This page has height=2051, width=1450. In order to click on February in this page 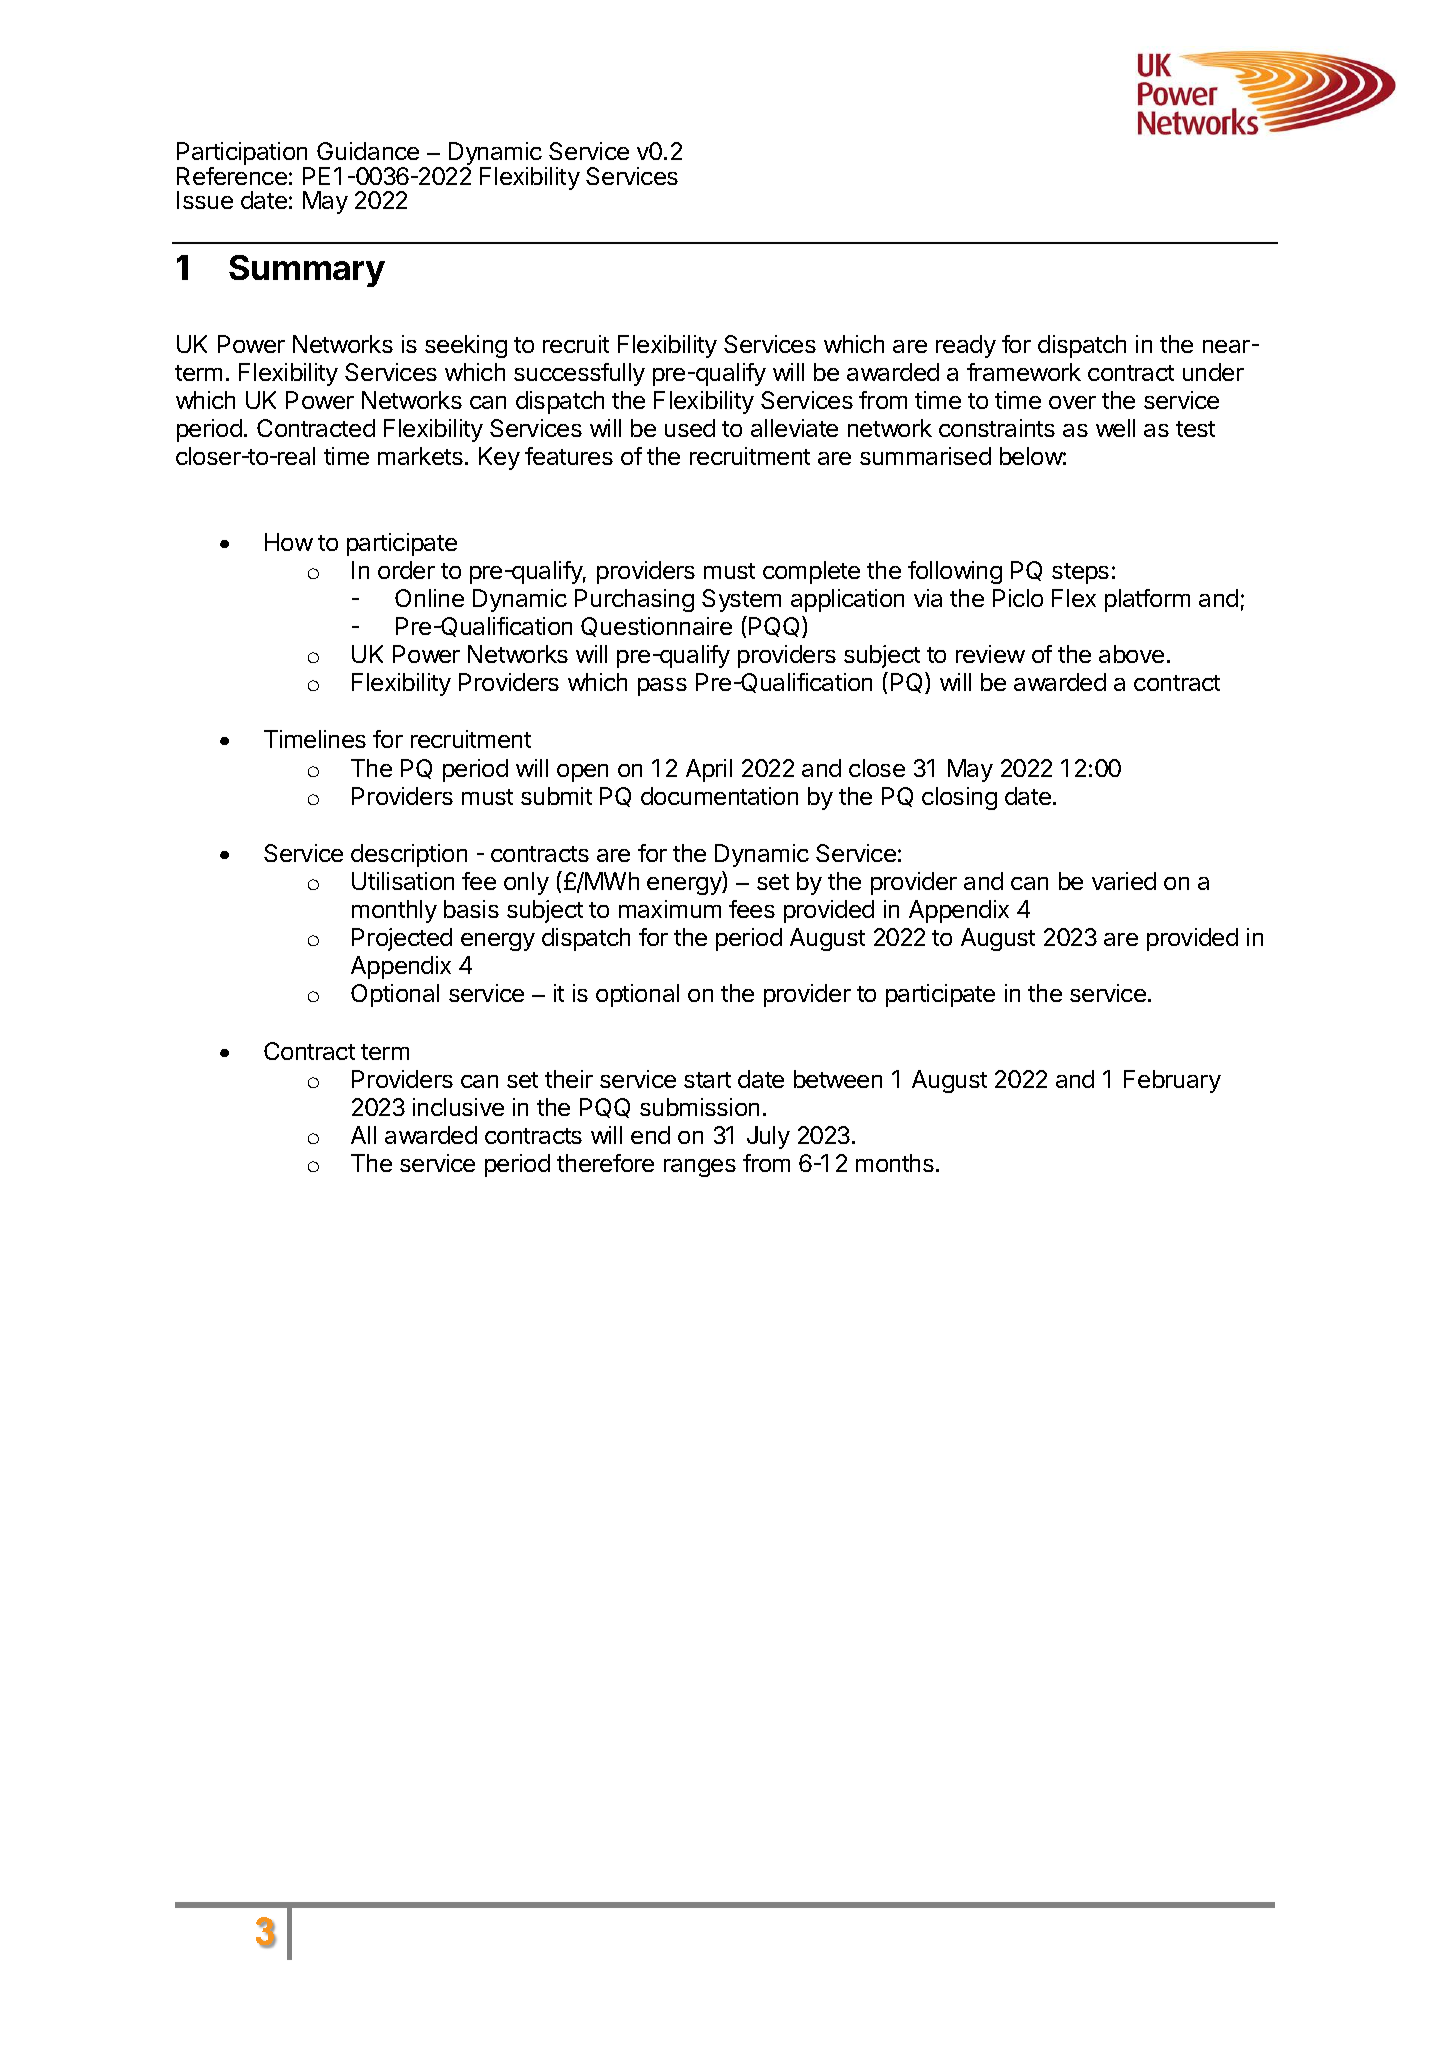, I will do `click(1172, 1081)`.
